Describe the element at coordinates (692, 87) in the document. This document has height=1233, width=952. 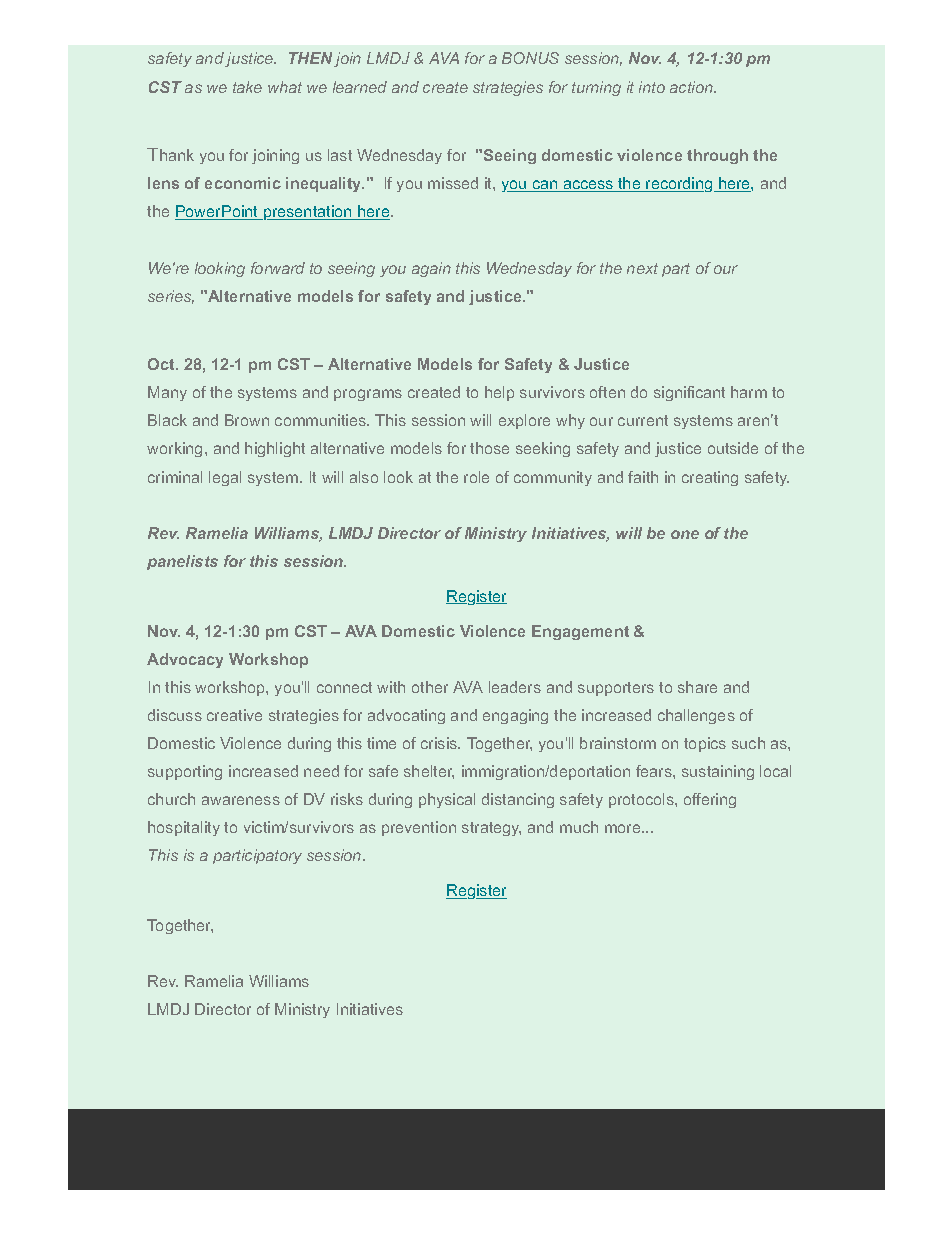
I see `action` at that location.
